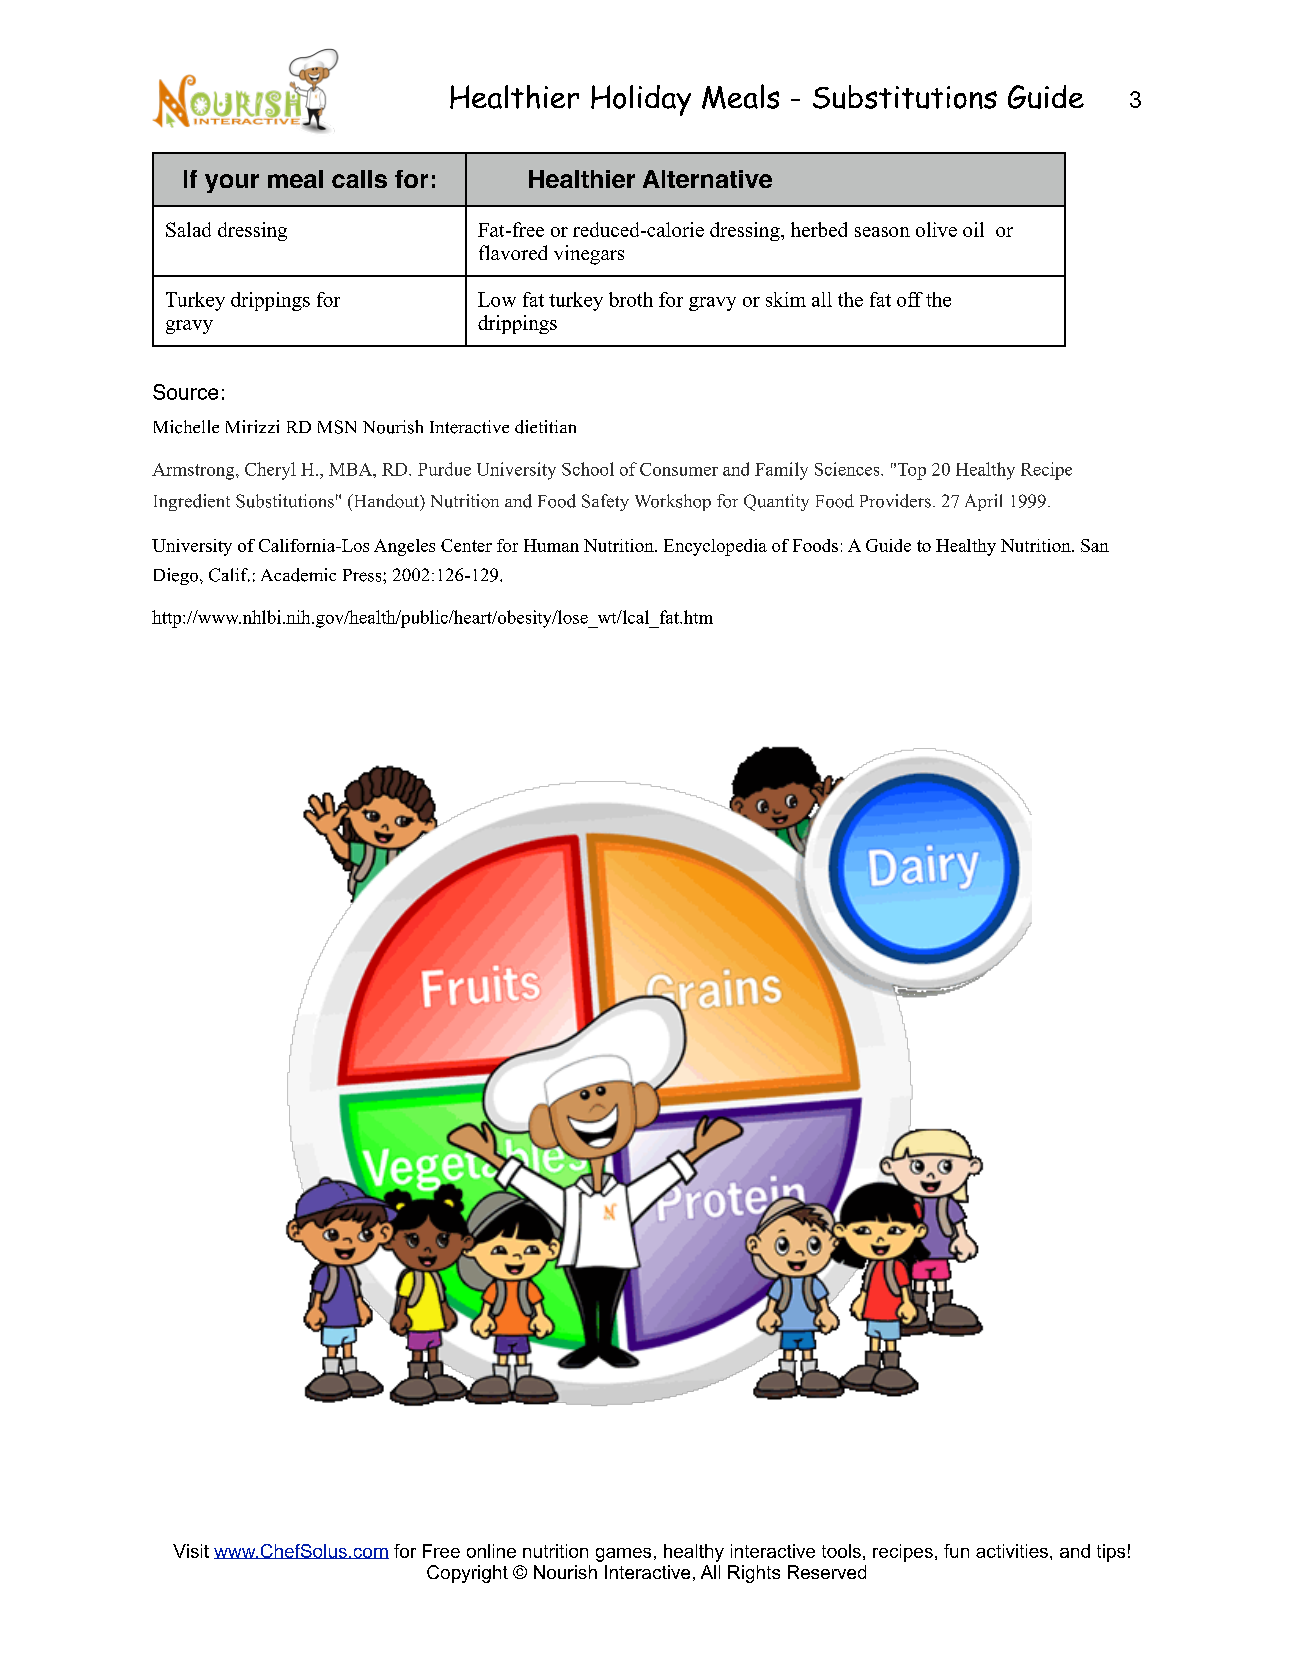 This page has height=1674, width=1294. I want to click on Rights, so click(754, 1574).
